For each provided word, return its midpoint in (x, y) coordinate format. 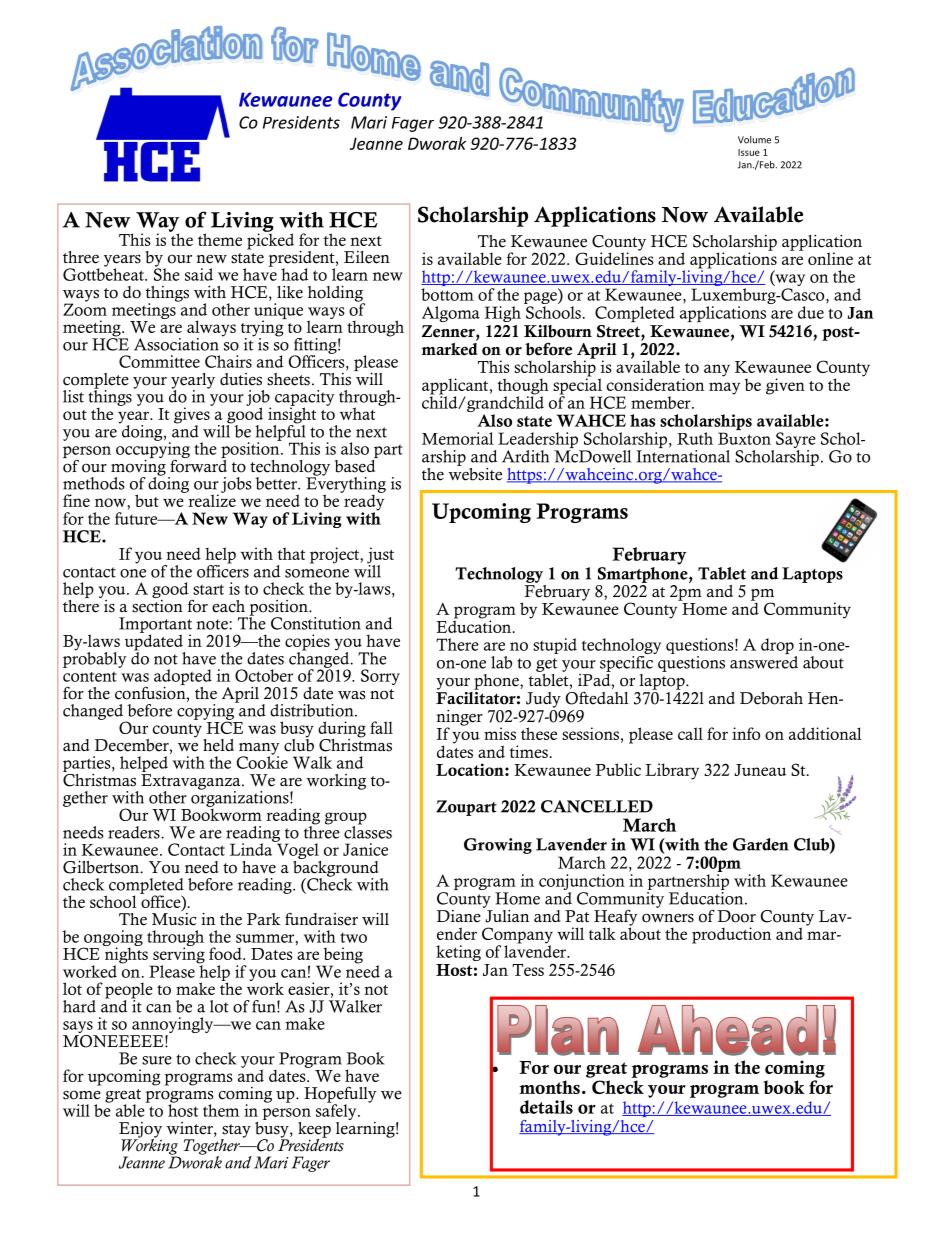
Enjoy (140, 1131)
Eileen (367, 257)
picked (270, 240)
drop (778, 647)
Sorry (380, 677)
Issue (749, 152)
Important (155, 626)
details (546, 1107)
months (549, 1087)
